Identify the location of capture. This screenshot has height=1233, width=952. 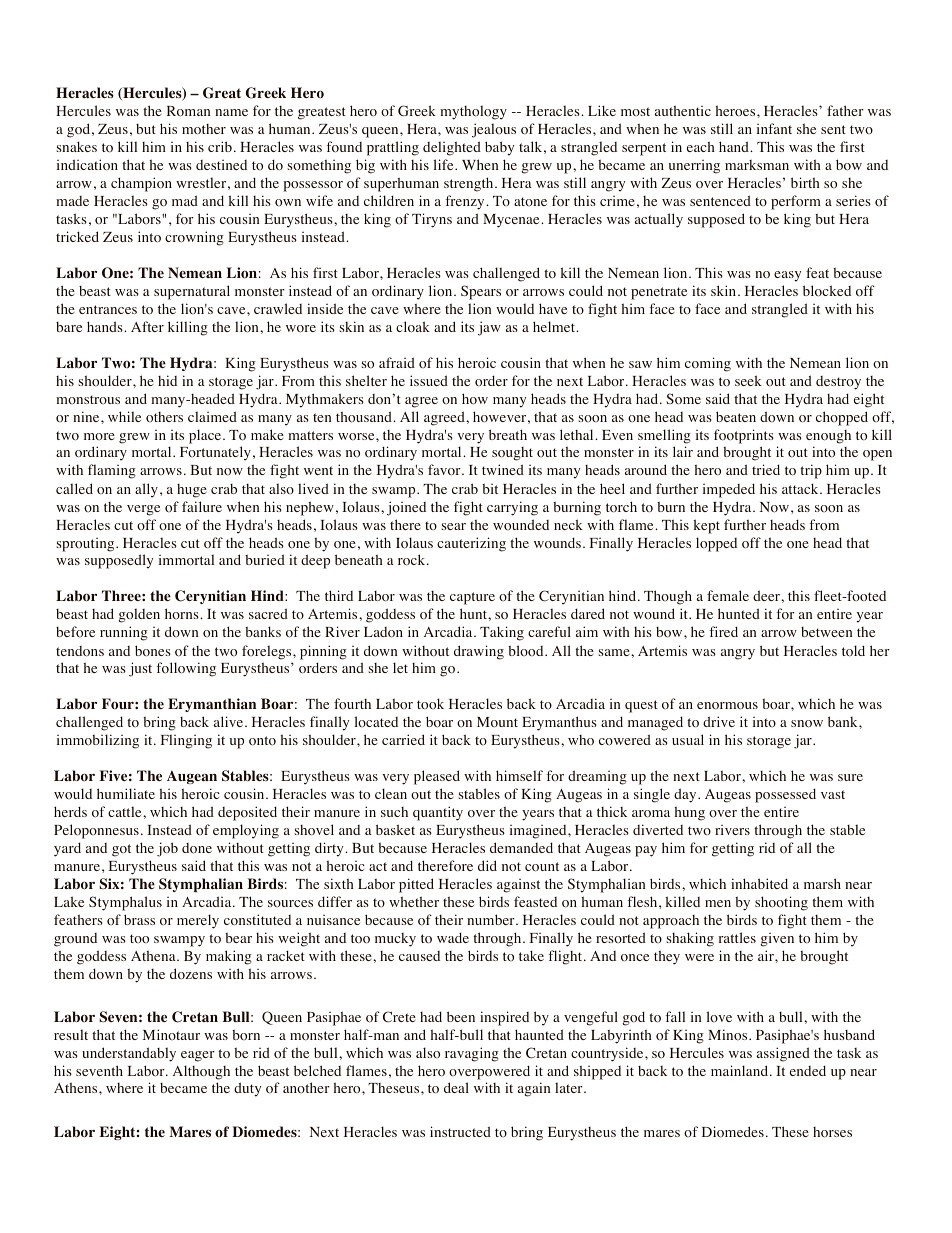
(472, 598).
